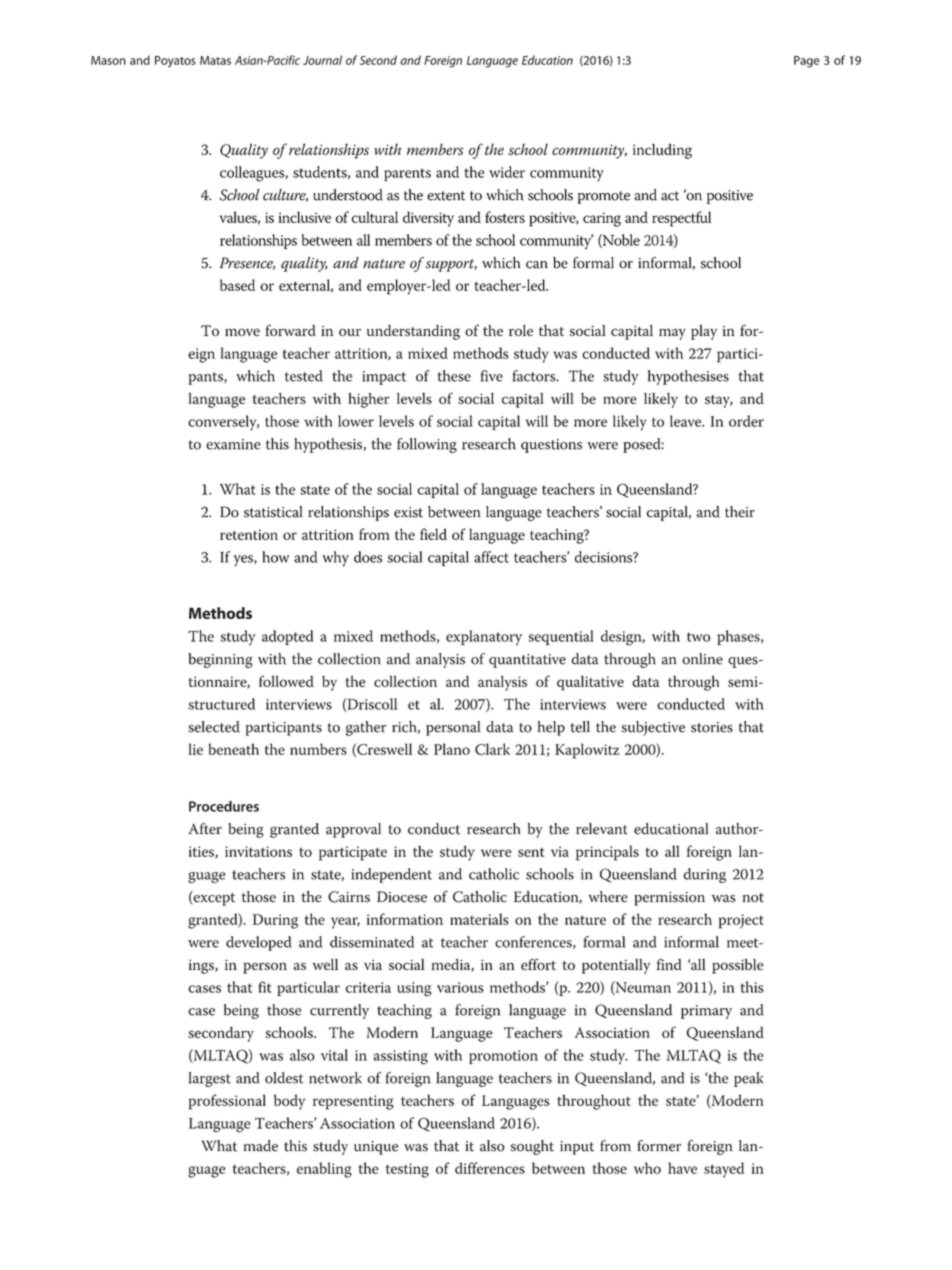 The image size is (952, 1270). Describe the element at coordinates (220, 660) in the screenshot. I see `beginning` at that location.
